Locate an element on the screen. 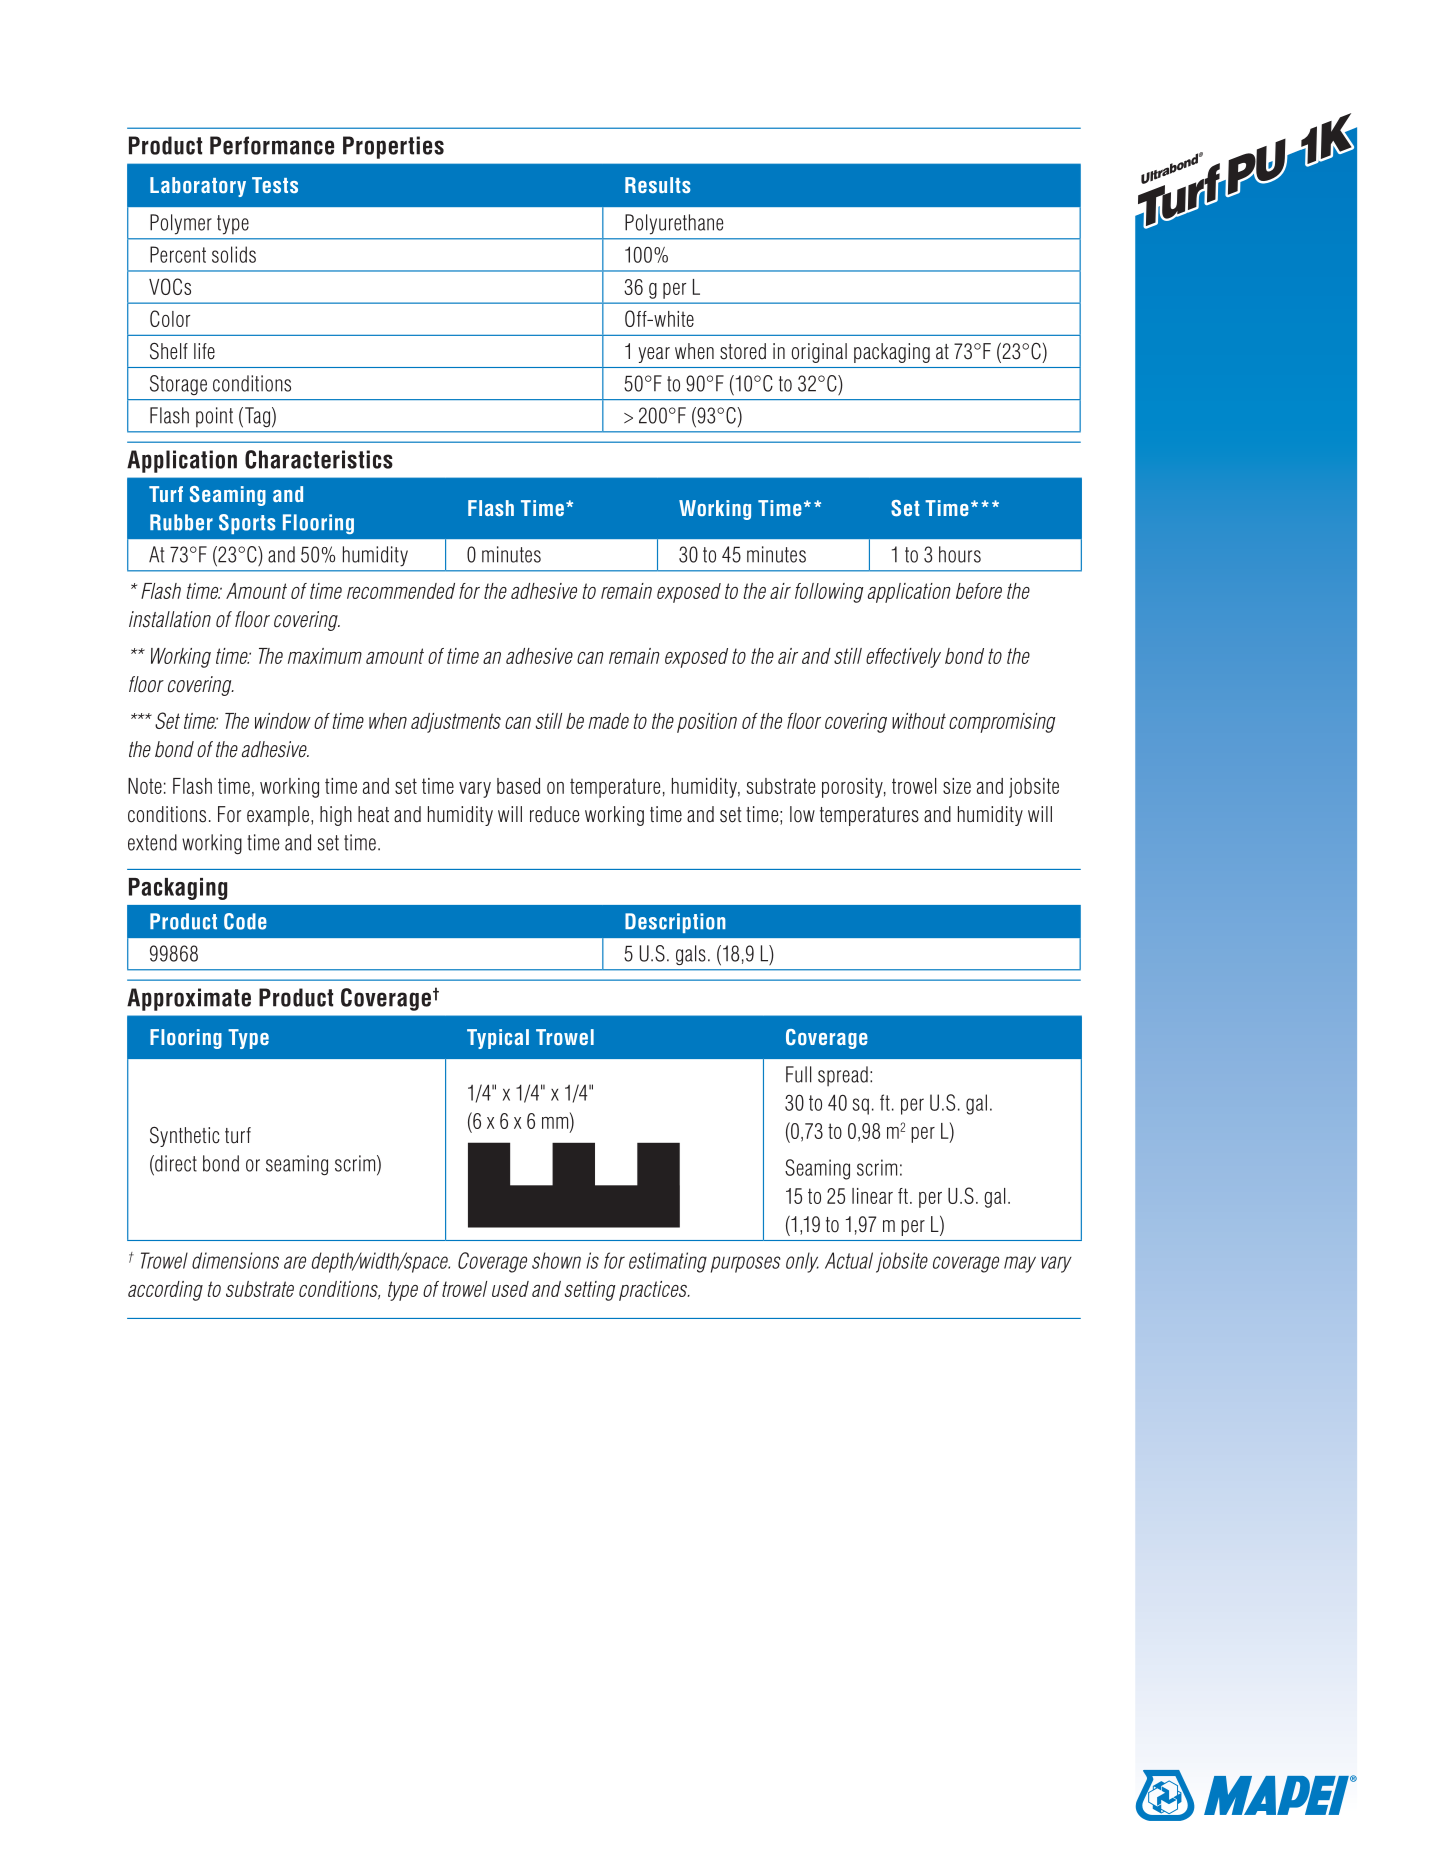 This screenshot has width=1441, height=1865. dimensions is located at coordinates (235, 1260).
